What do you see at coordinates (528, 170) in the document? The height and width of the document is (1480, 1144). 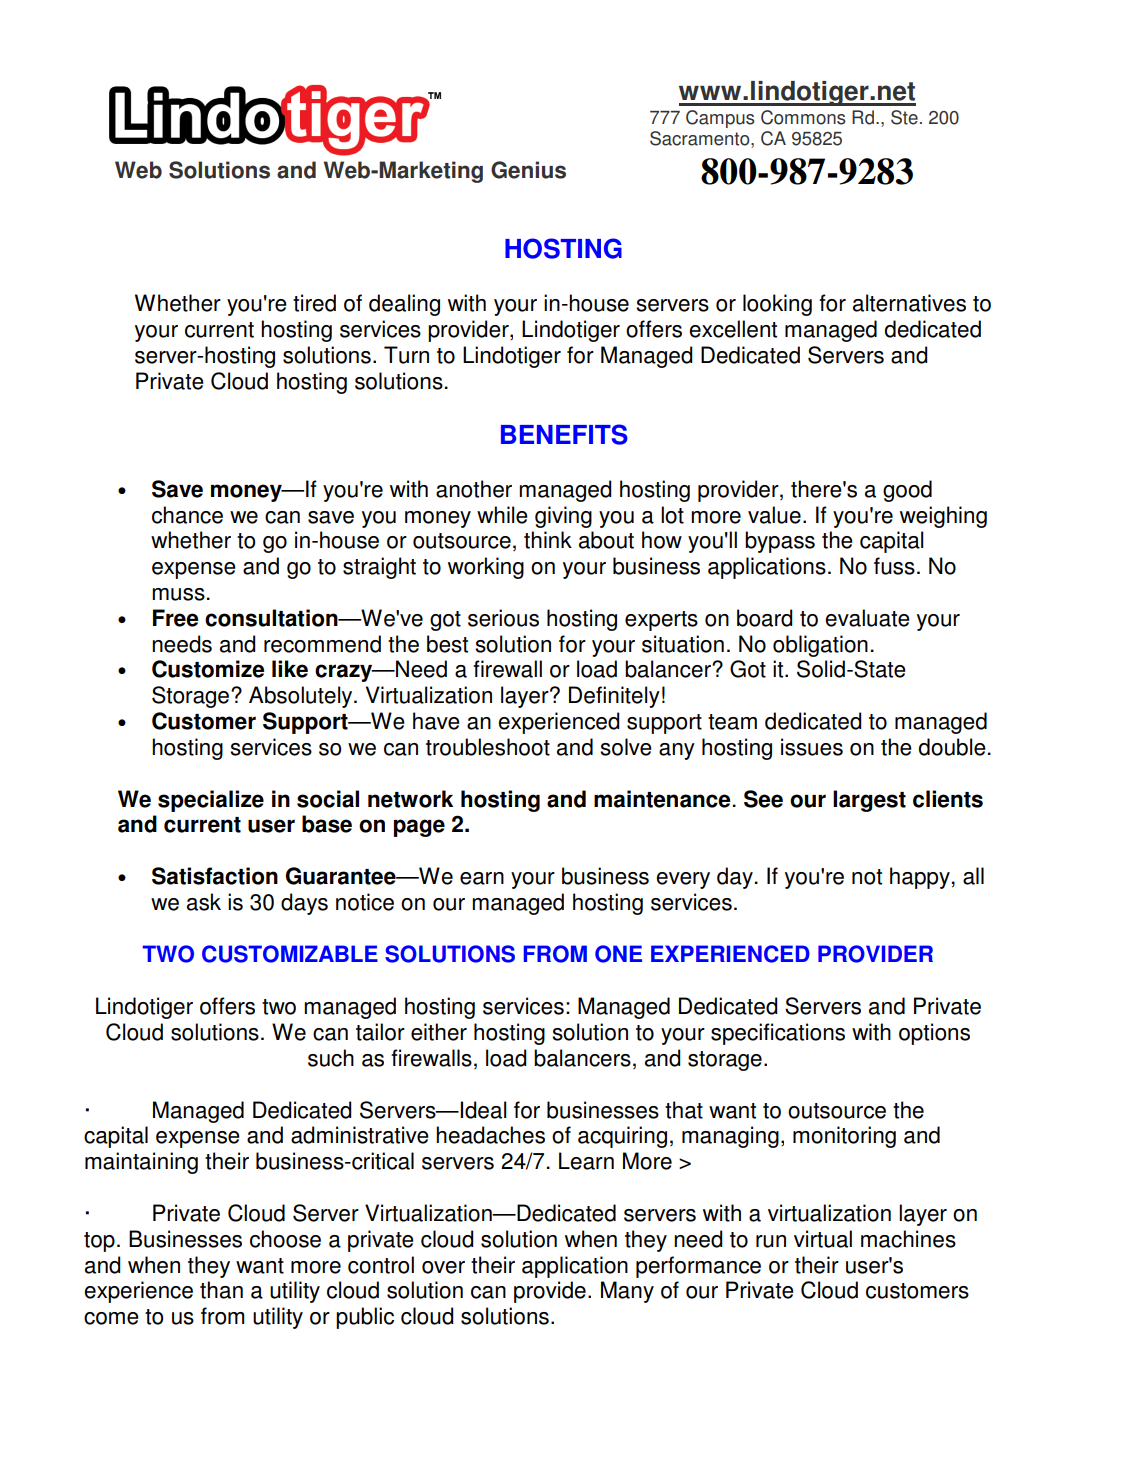 I see `Genius` at bounding box center [528, 170].
